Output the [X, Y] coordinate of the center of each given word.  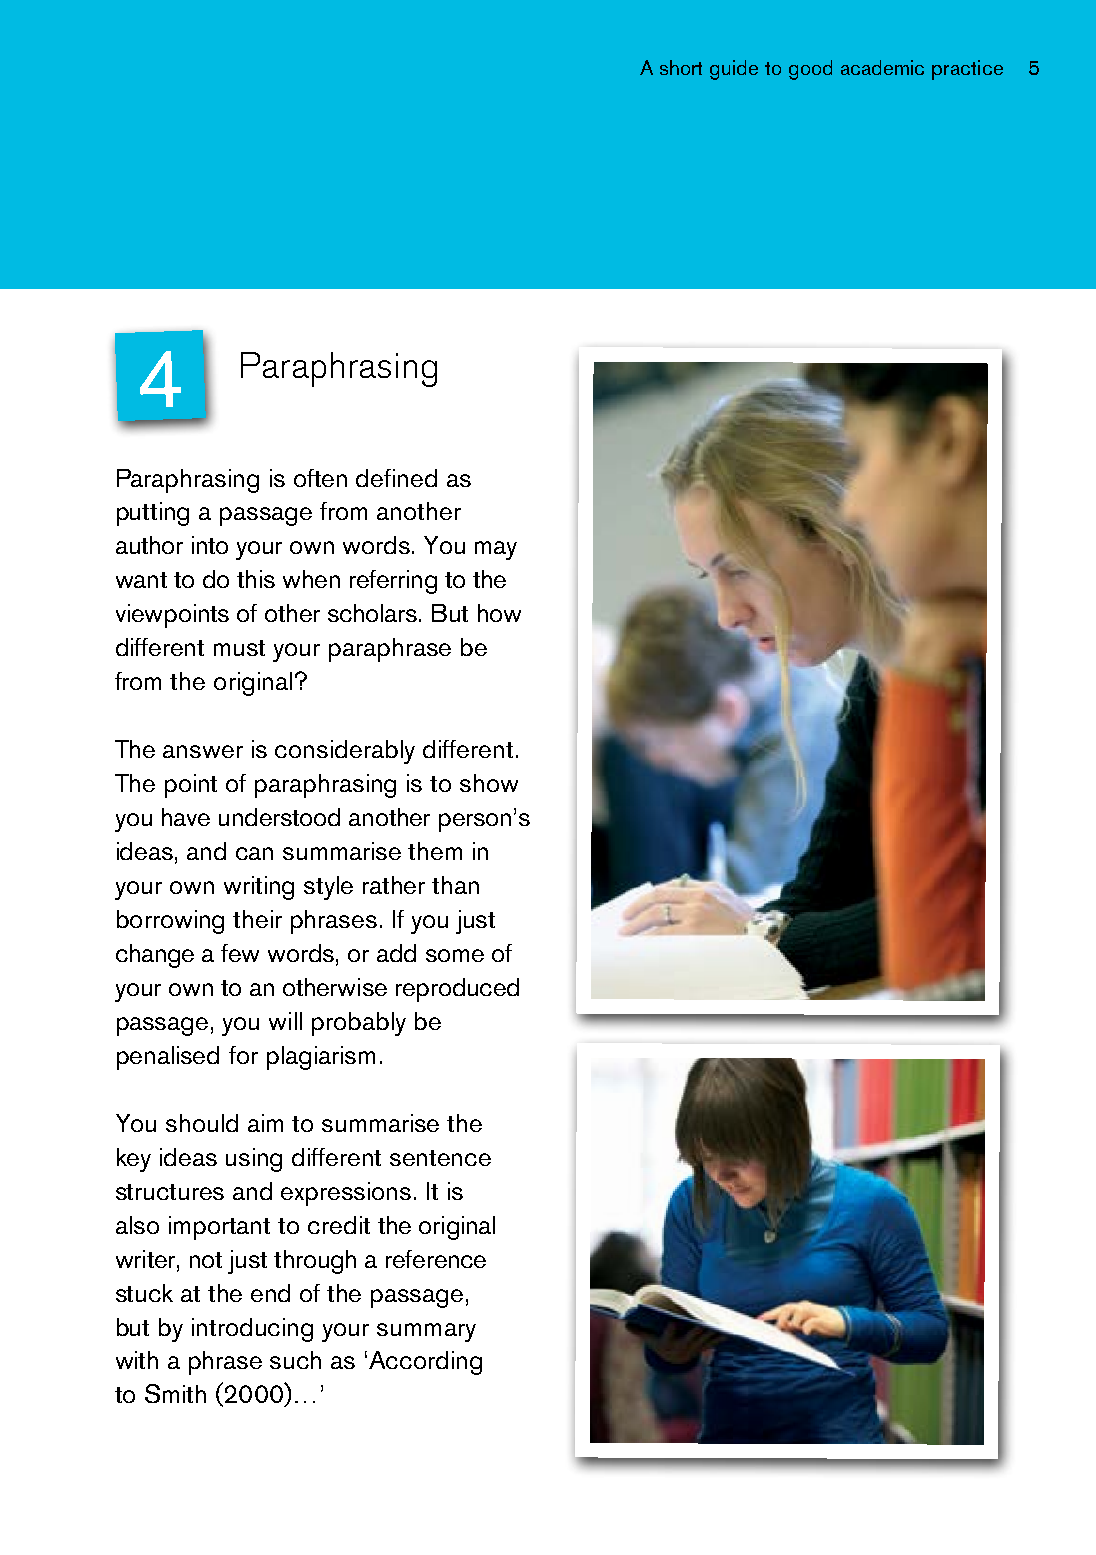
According [425, 1363]
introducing [252, 1330]
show [489, 783]
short [681, 67]
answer [203, 751]
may [496, 550]
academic [882, 67]
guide [734, 70]
